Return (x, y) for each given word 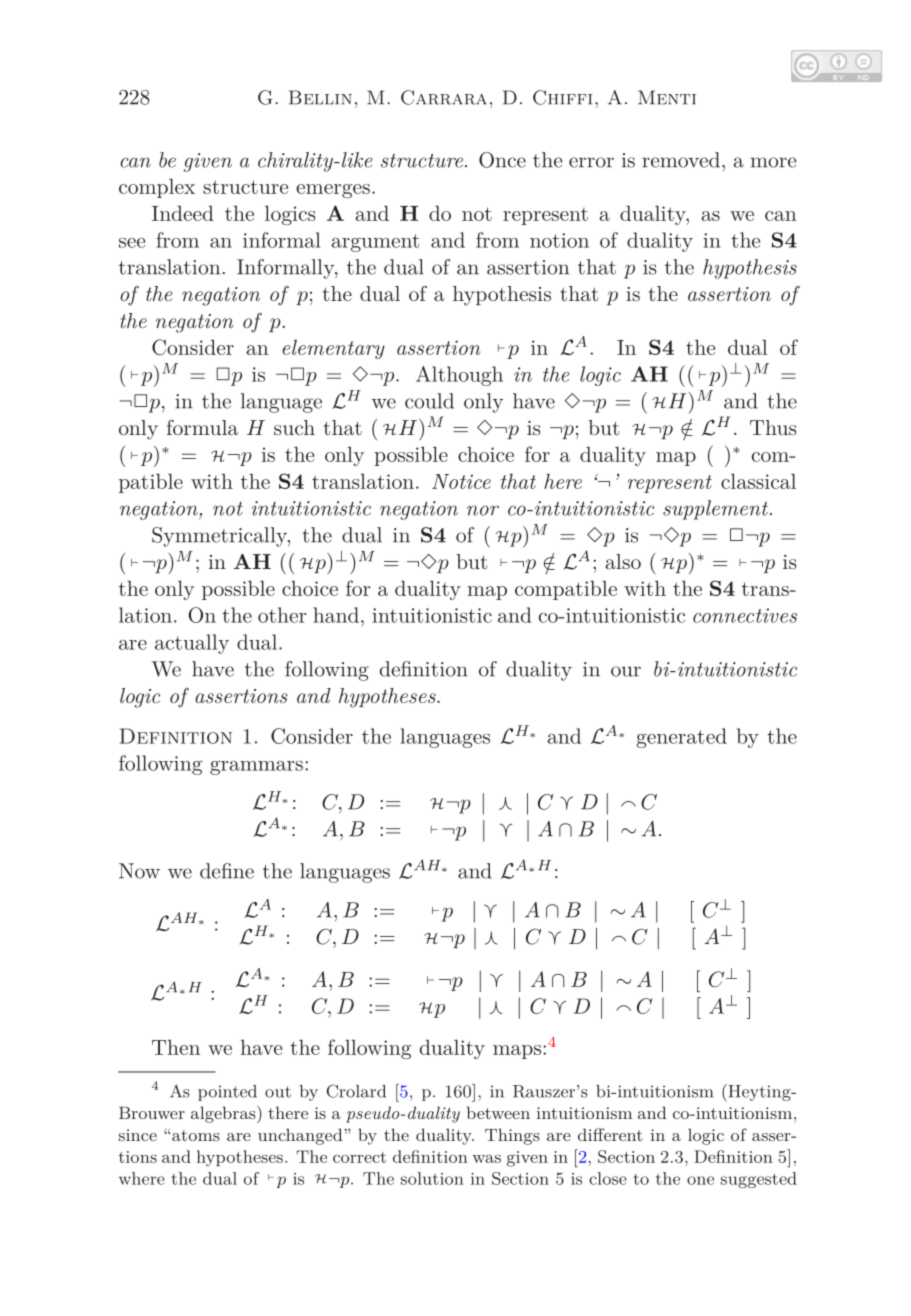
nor (483, 510)
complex (157, 188)
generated (681, 738)
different (610, 1134)
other (282, 615)
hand (336, 615)
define (227, 871)
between (498, 1112)
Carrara (444, 97)
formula (202, 427)
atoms (196, 1135)
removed (682, 160)
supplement (715, 510)
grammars (256, 768)
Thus (773, 427)
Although (459, 376)
